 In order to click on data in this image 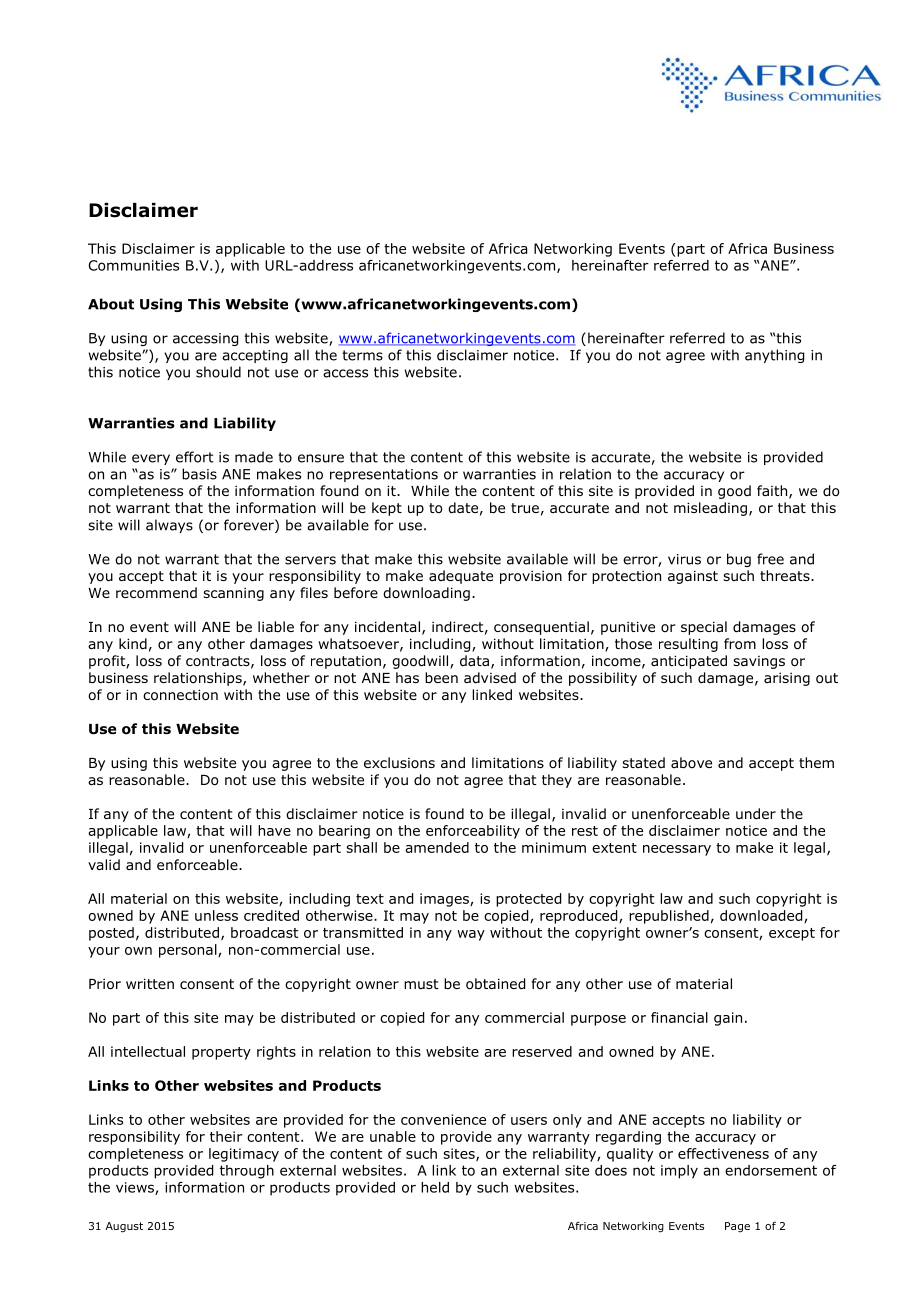, I will do `click(474, 660)`.
